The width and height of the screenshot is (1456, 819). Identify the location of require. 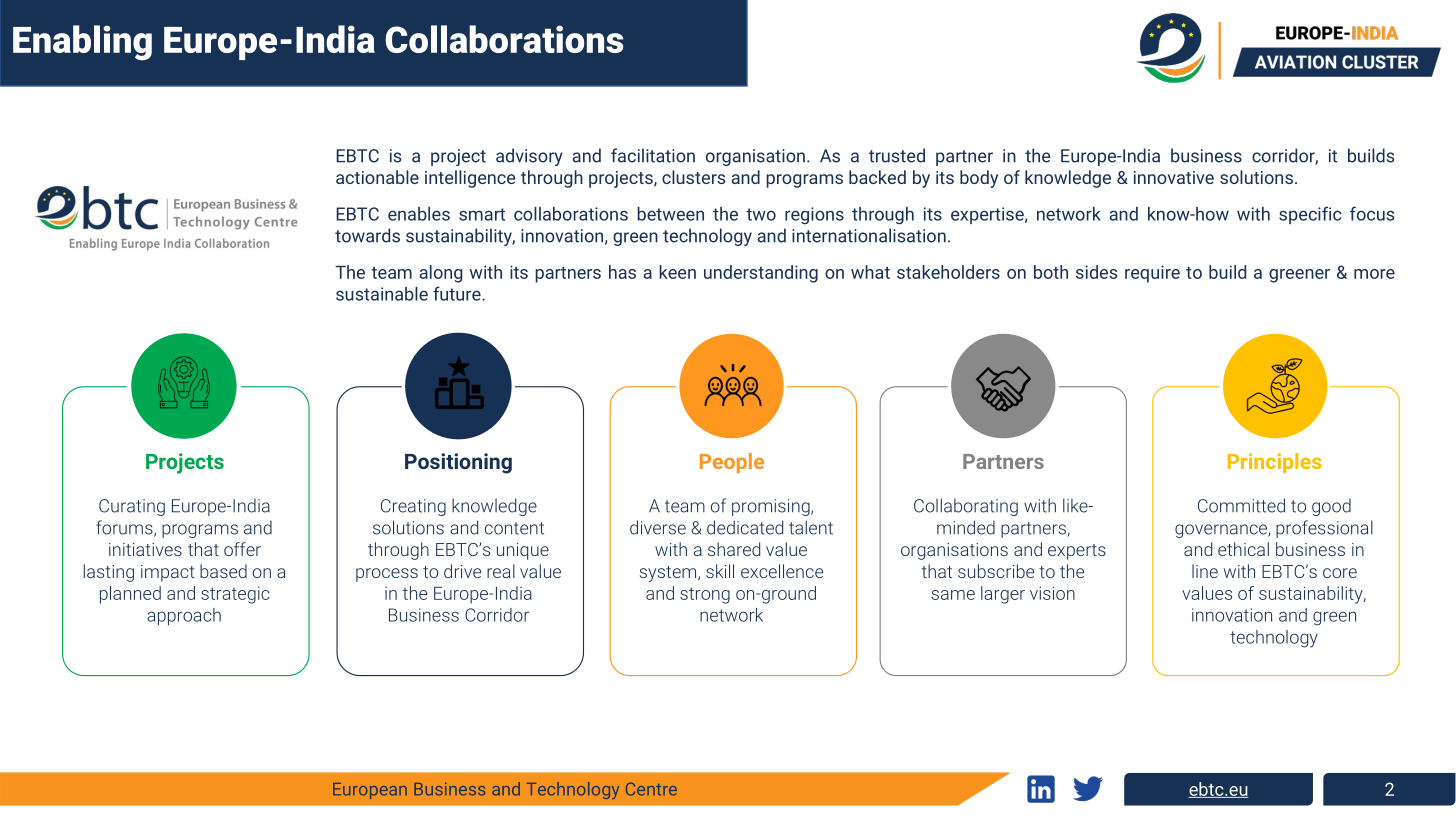
(1152, 274).
